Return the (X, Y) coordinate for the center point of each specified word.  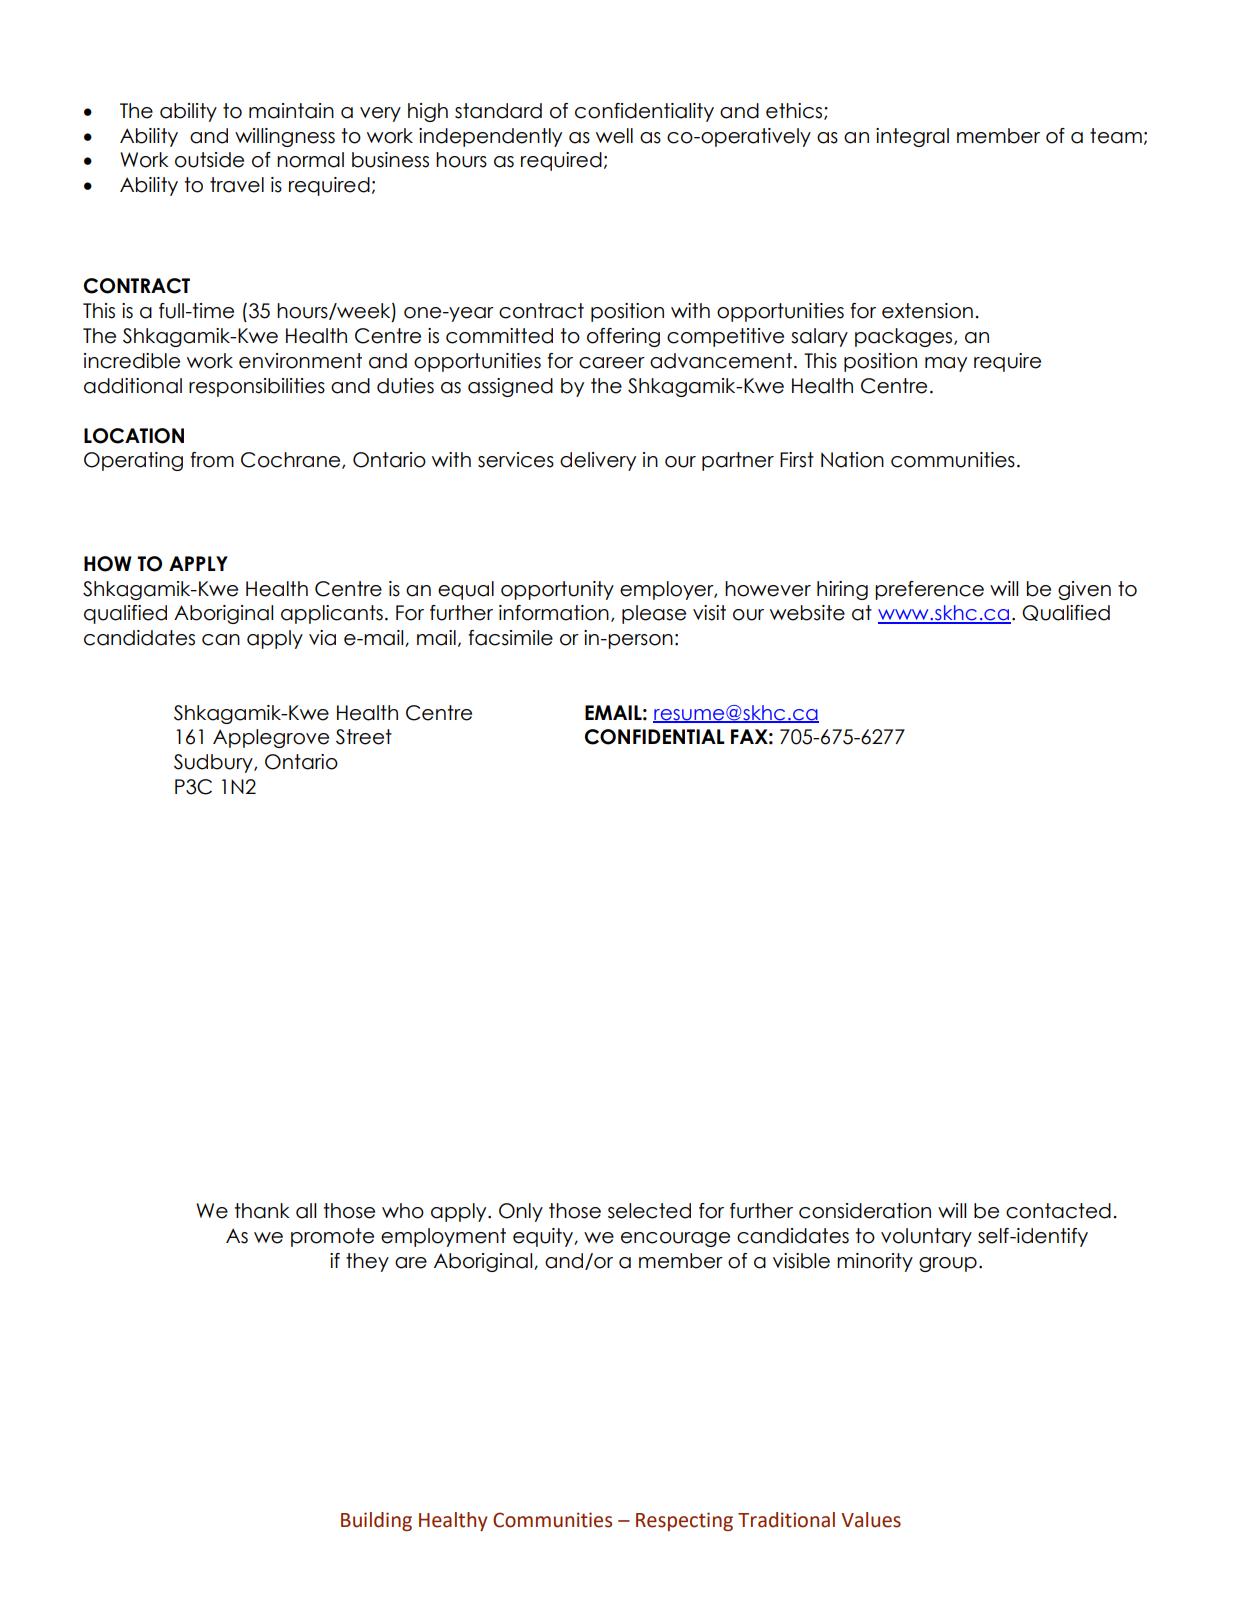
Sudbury (214, 763)
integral (912, 137)
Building (376, 1521)
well (614, 136)
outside (209, 160)
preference (929, 590)
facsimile (510, 638)
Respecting (684, 1521)
